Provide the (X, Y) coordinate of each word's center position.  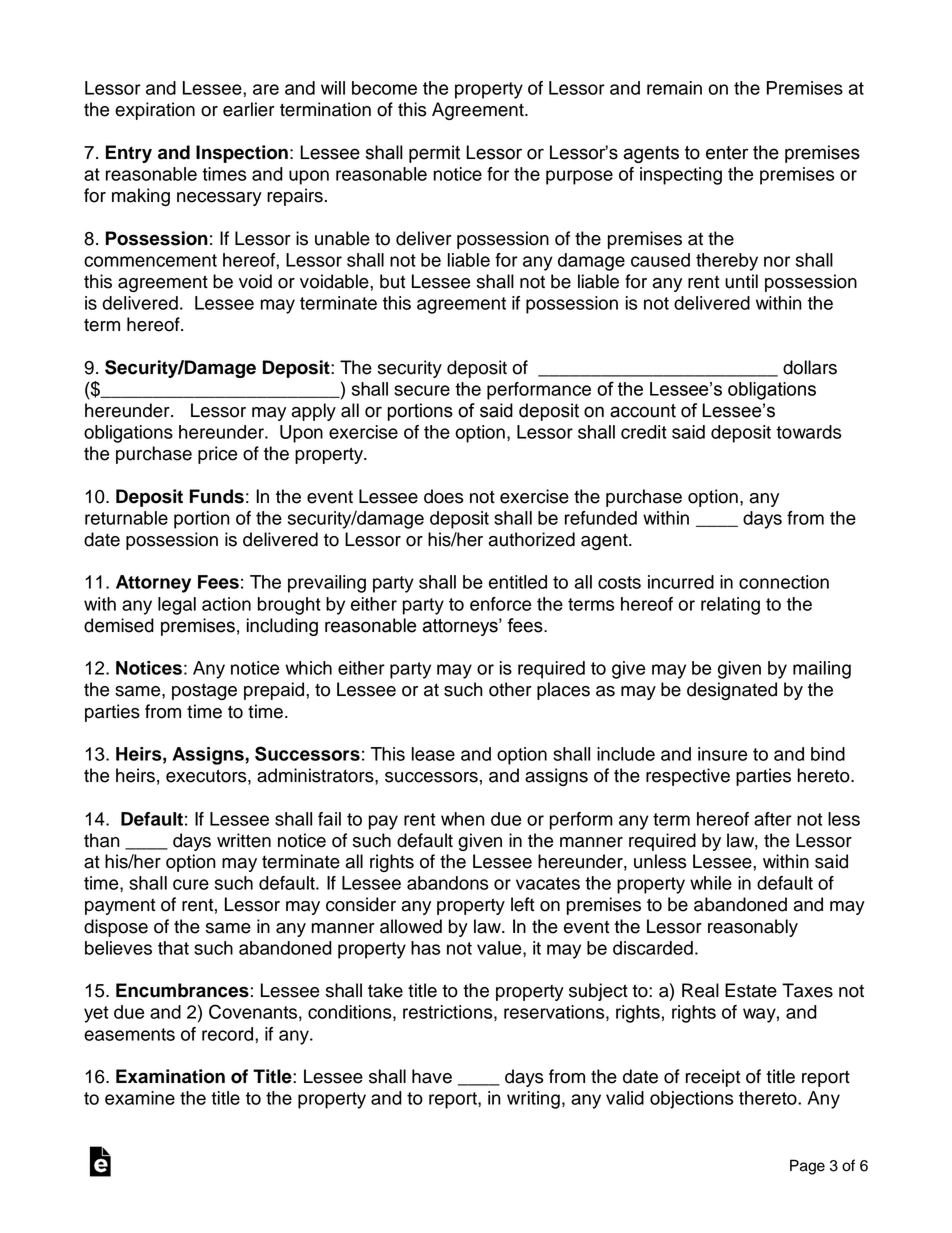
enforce (500, 604)
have (432, 1076)
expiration (155, 111)
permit (434, 154)
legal (177, 606)
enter (727, 153)
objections (691, 1100)
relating (730, 606)
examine (140, 1098)
